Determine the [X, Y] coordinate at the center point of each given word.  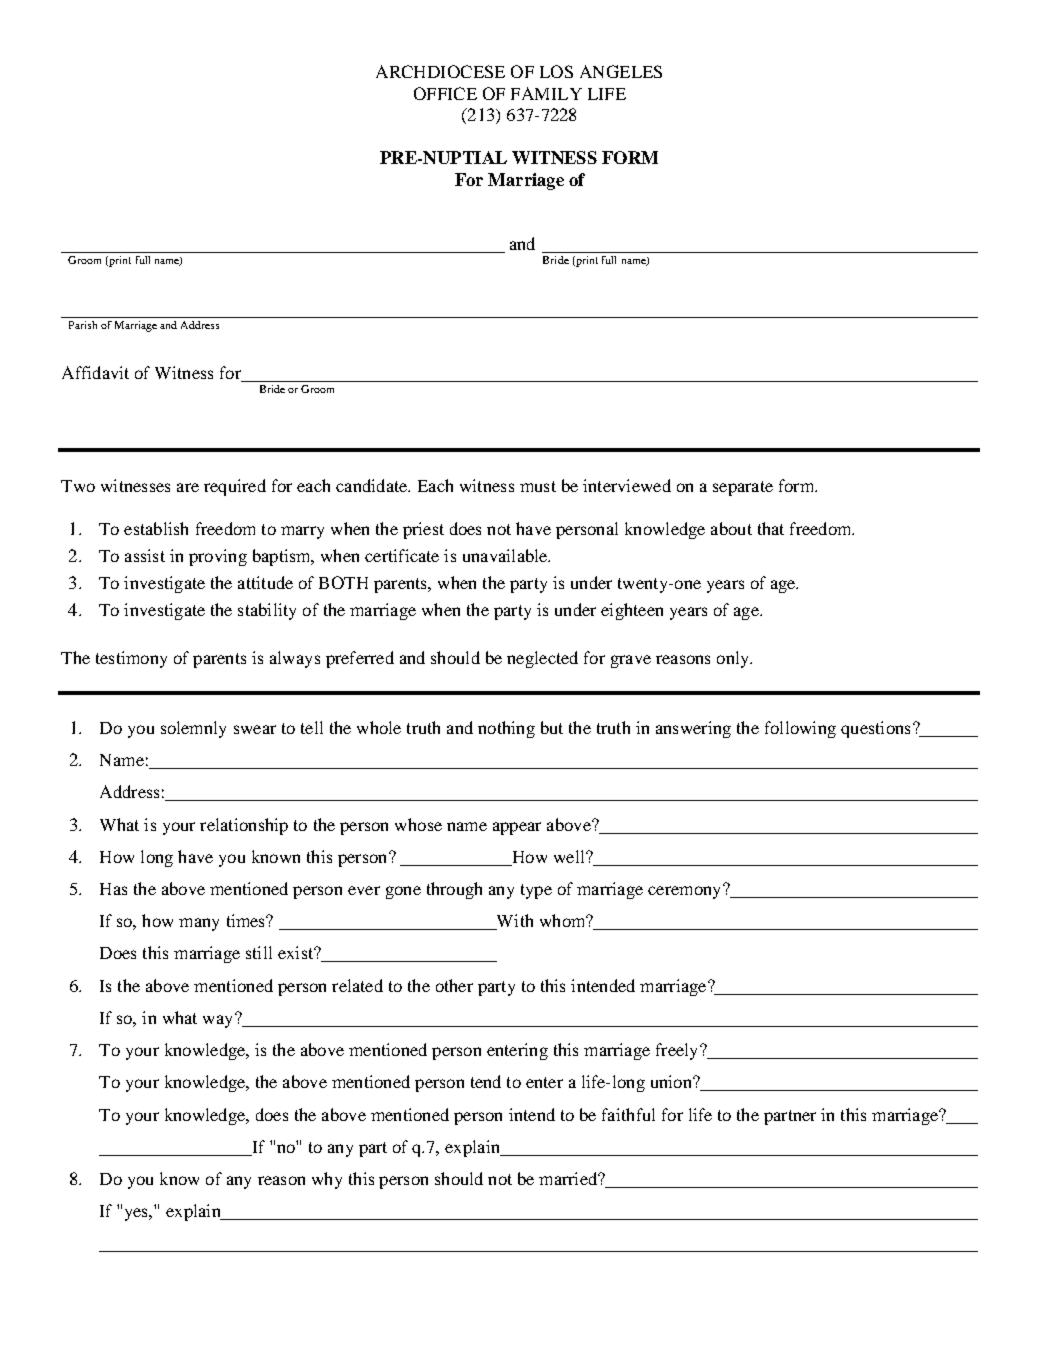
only [734, 659]
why [327, 1180]
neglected [542, 659]
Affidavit [95, 372]
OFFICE [445, 93]
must [538, 486]
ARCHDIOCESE [440, 71]
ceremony [686, 891]
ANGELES [621, 71]
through [454, 890]
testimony [131, 659]
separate [743, 488]
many [199, 924]
